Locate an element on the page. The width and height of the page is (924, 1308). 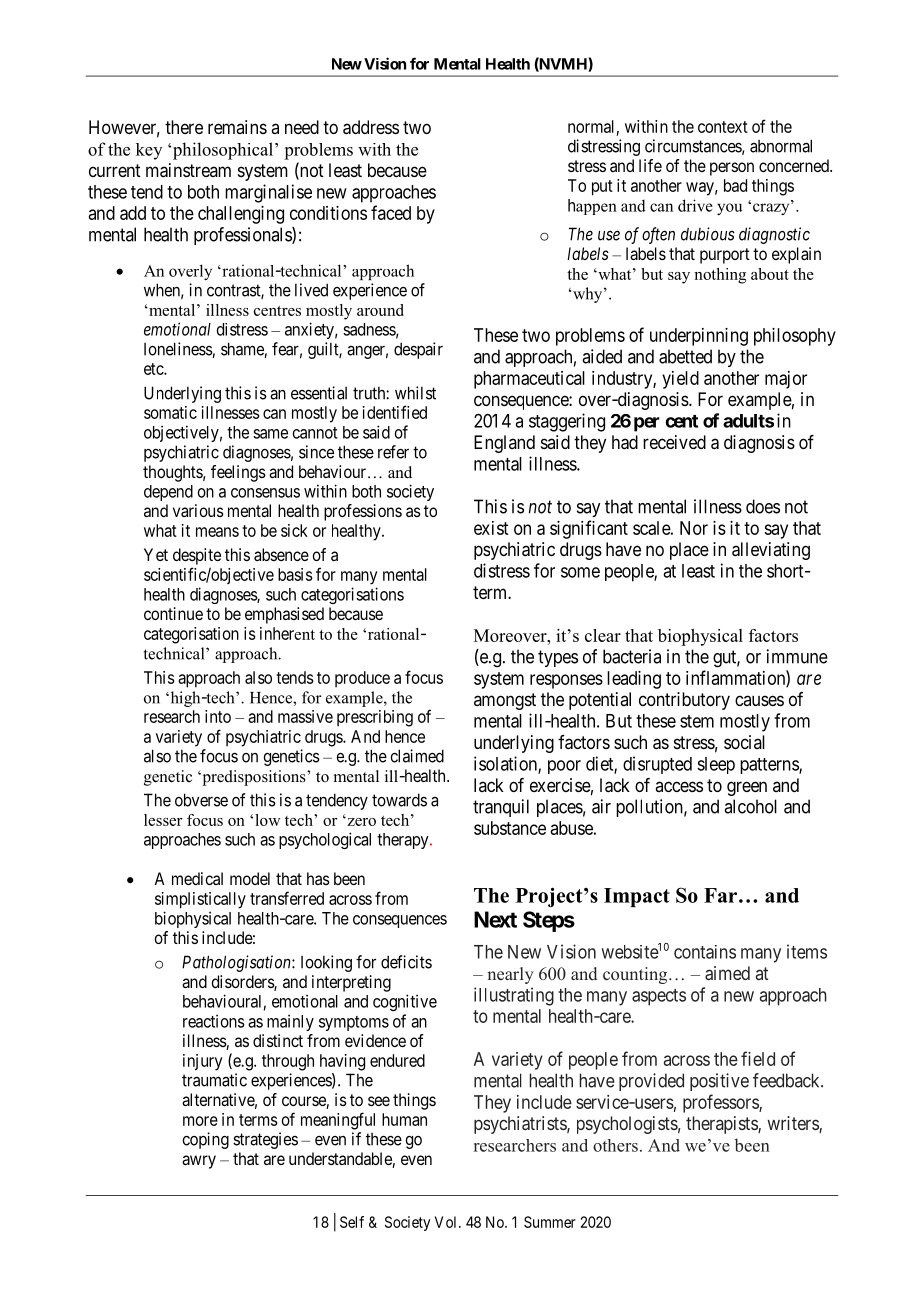
mainstream is located at coordinates (188, 170).
